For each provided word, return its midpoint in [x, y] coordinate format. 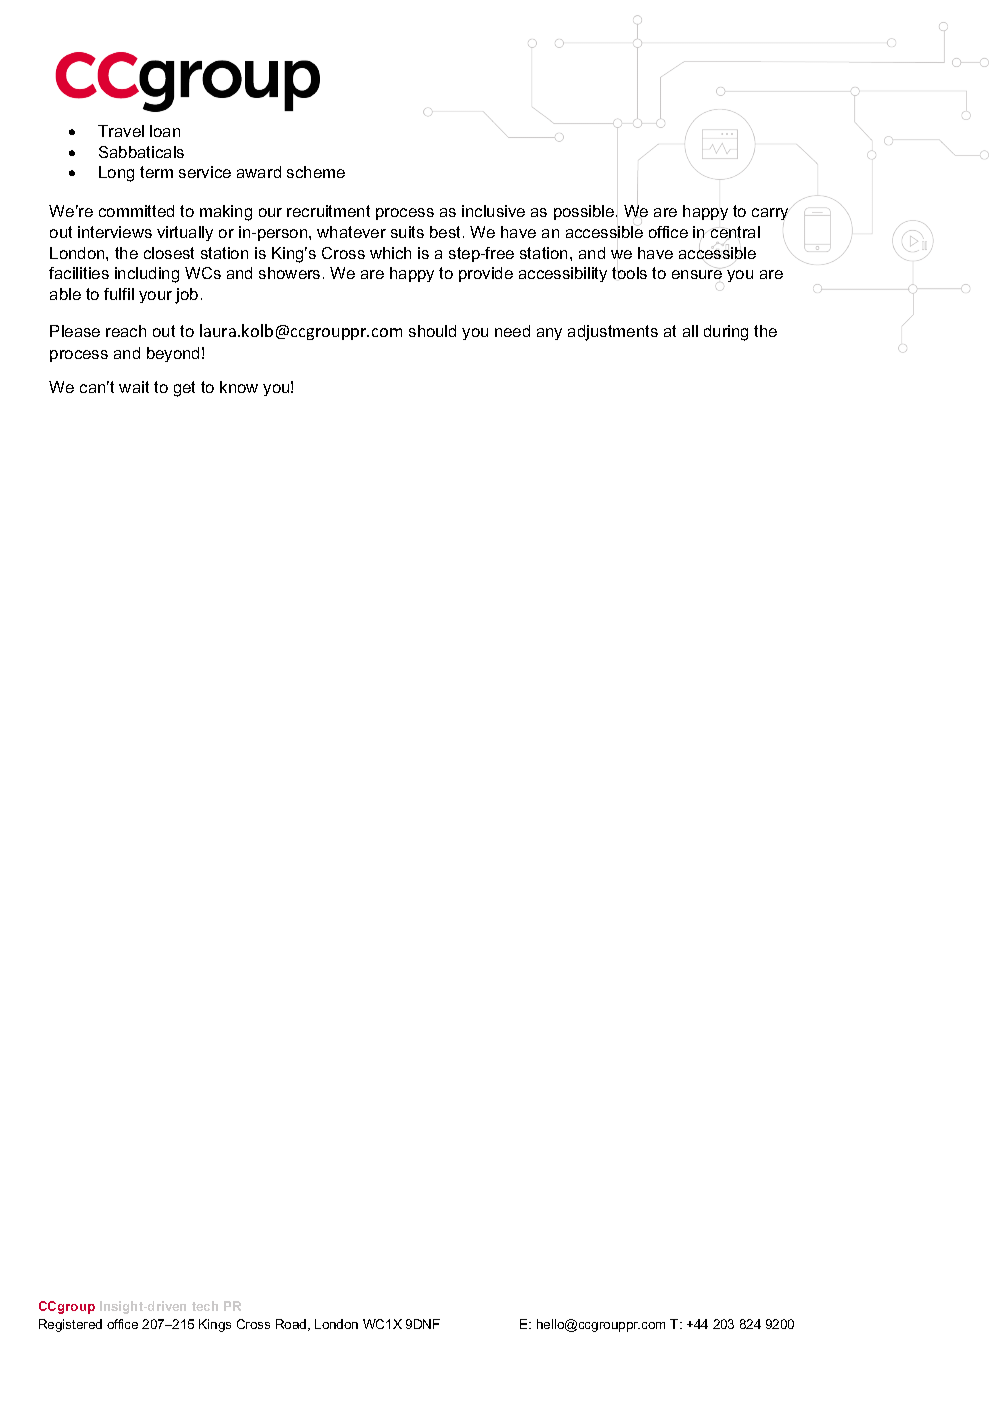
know [239, 387]
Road [292, 1325]
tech [205, 1306]
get [184, 389]
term [156, 172]
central [735, 233]
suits [407, 232]
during [726, 333]
